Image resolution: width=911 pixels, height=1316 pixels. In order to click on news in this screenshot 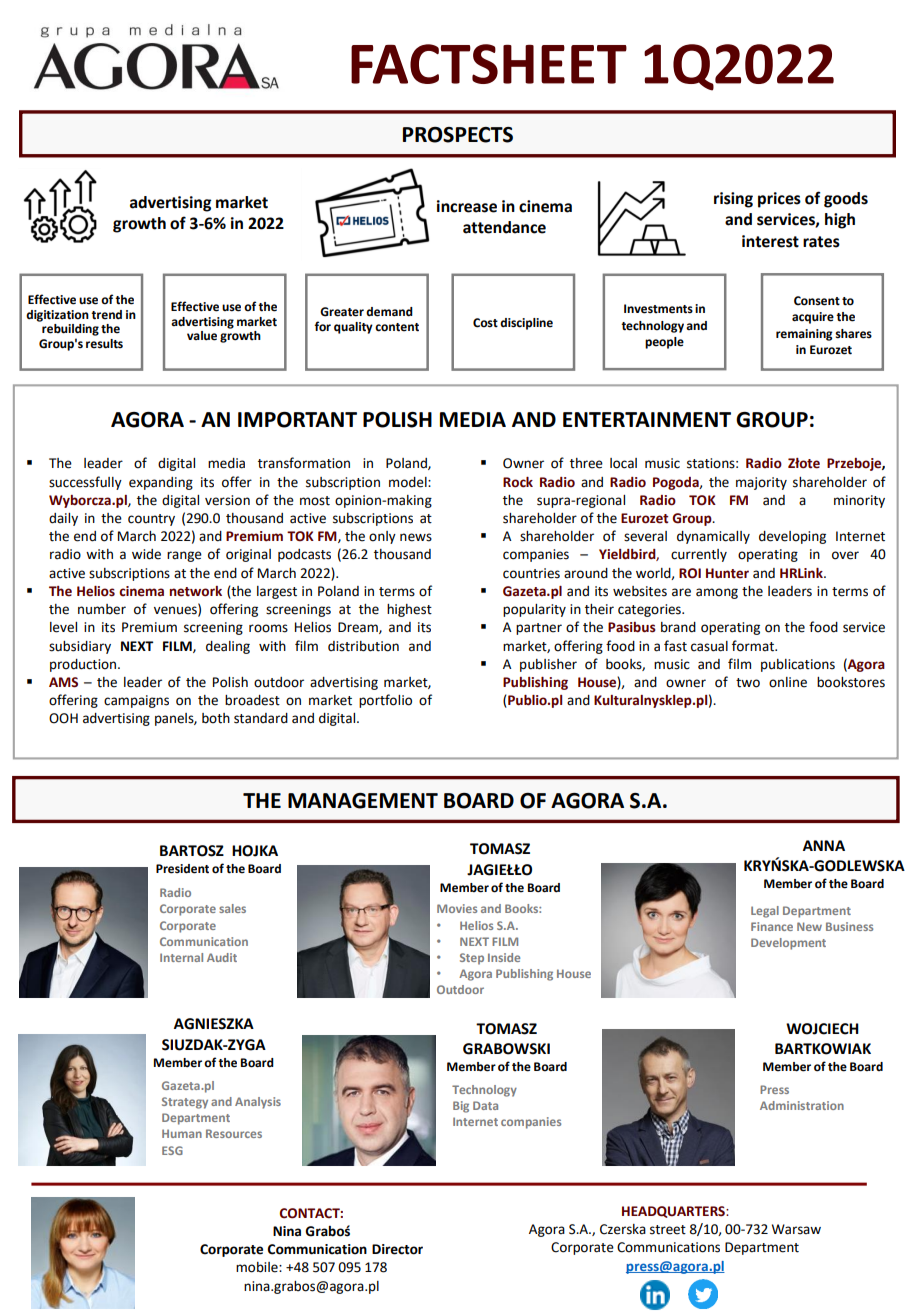, I will do `click(416, 537)`.
